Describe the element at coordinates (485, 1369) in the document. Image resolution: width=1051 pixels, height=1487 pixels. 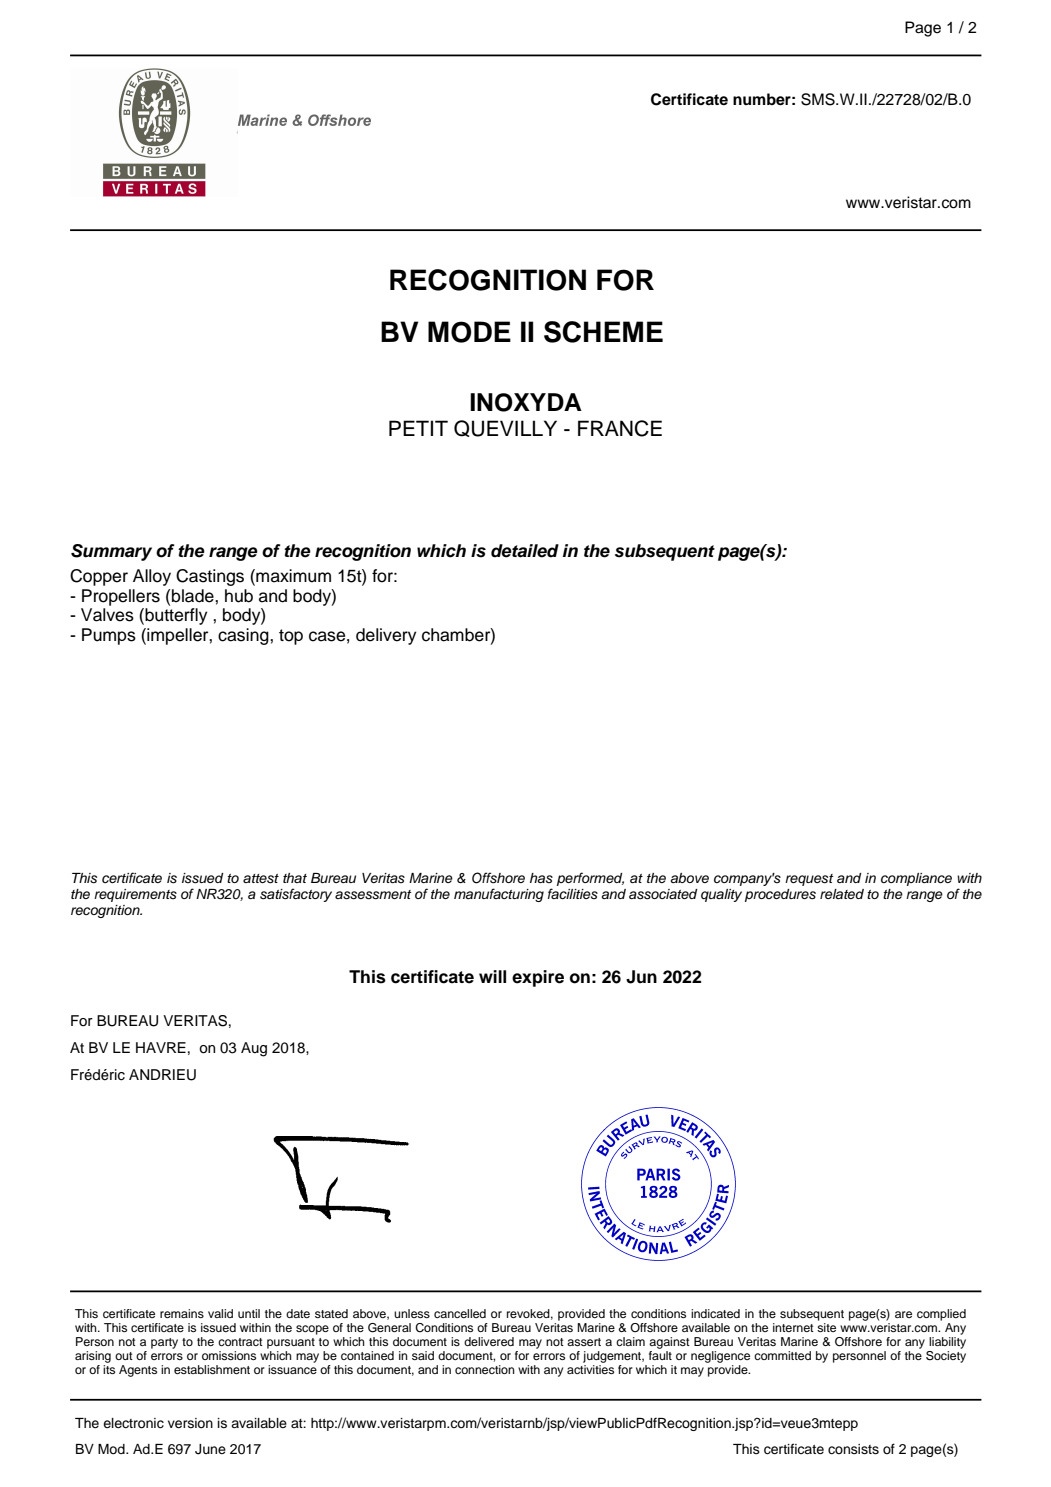
I see `connection` at that location.
